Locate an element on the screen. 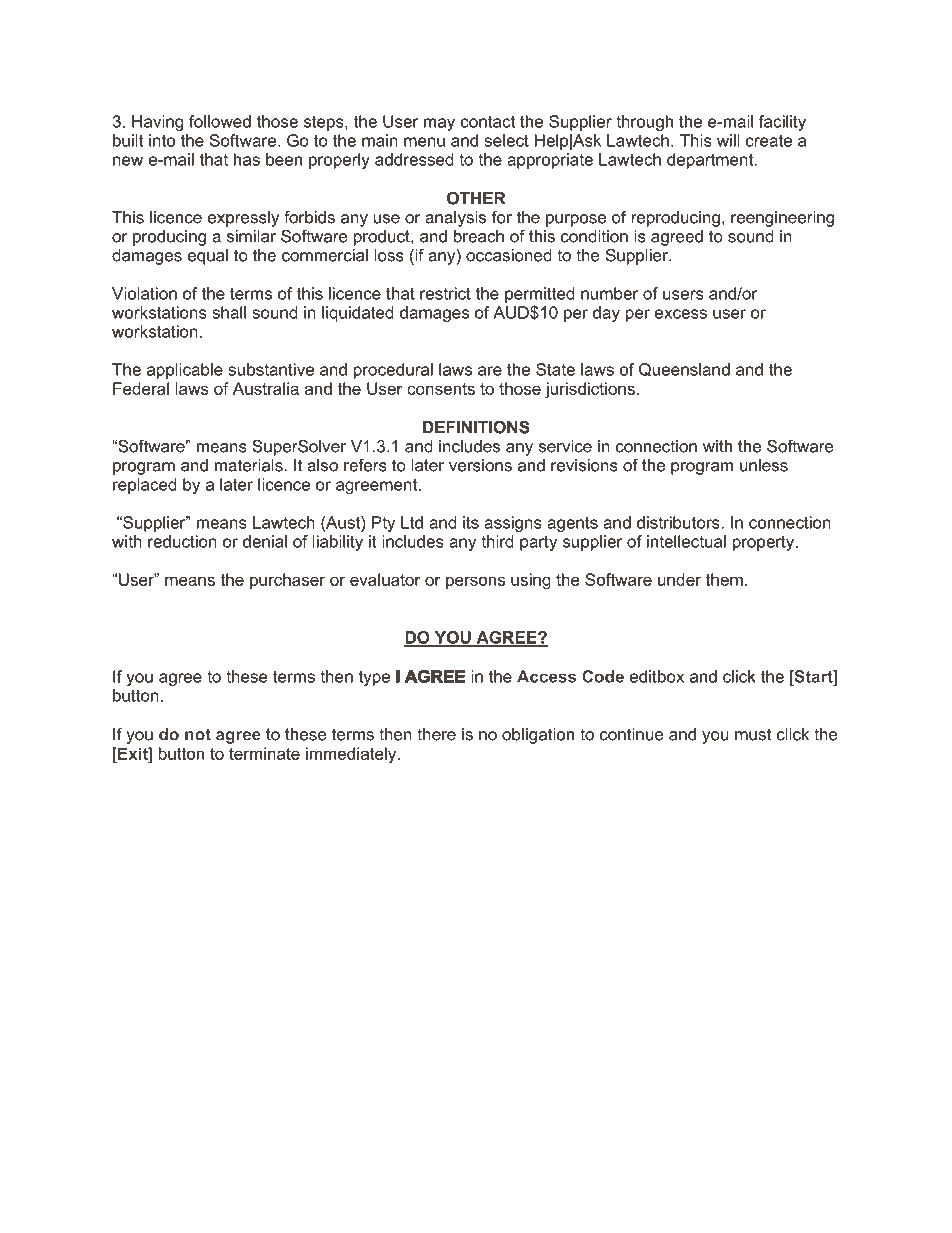  there is located at coordinates (436, 734).
